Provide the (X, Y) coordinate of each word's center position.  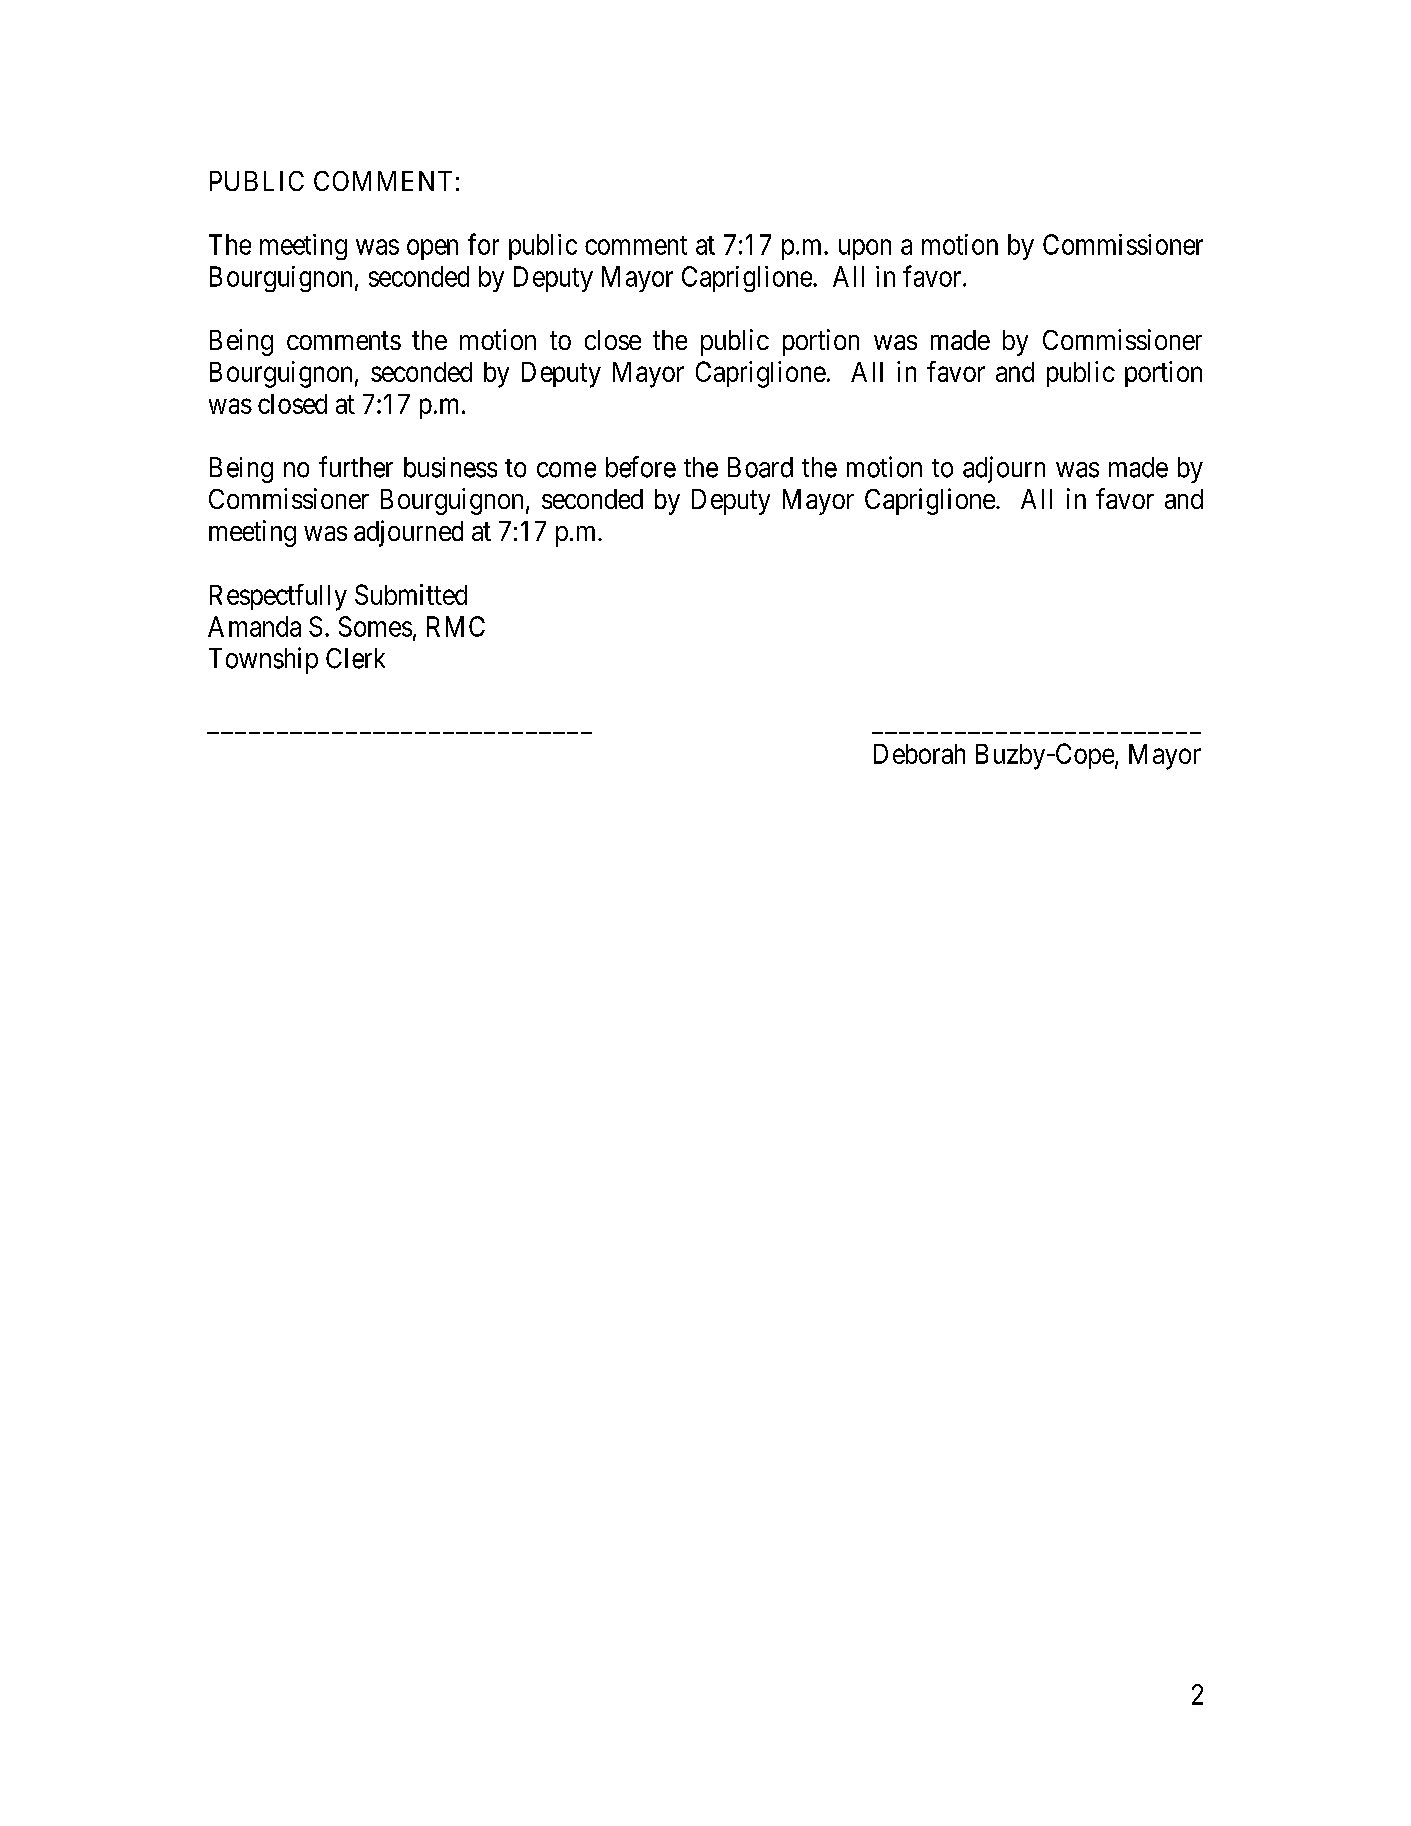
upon (865, 249)
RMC (456, 626)
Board (760, 467)
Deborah (919, 754)
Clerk (355, 658)
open (432, 249)
